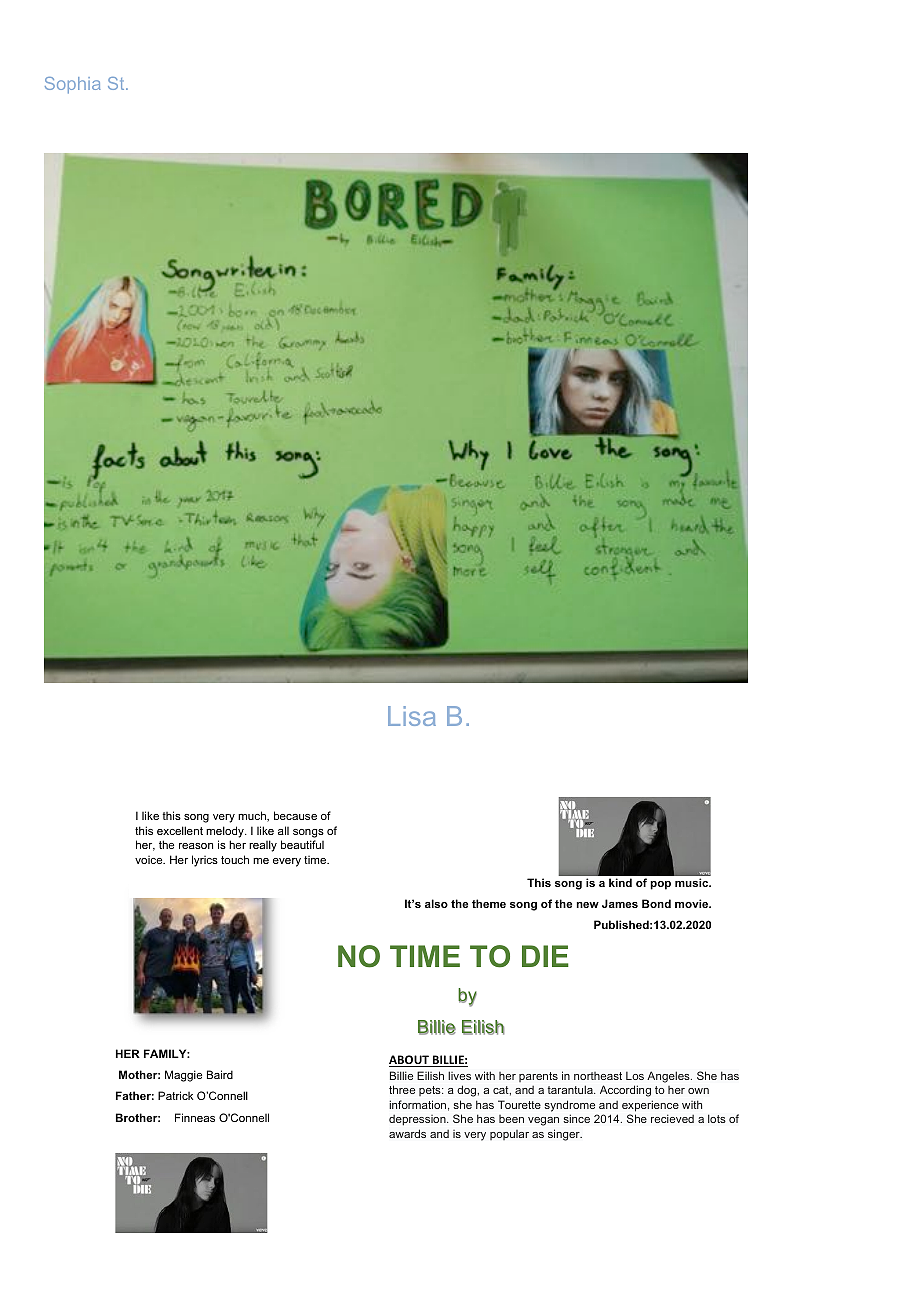  Describe the element at coordinates (436, 903) in the document. I see `also` at that location.
